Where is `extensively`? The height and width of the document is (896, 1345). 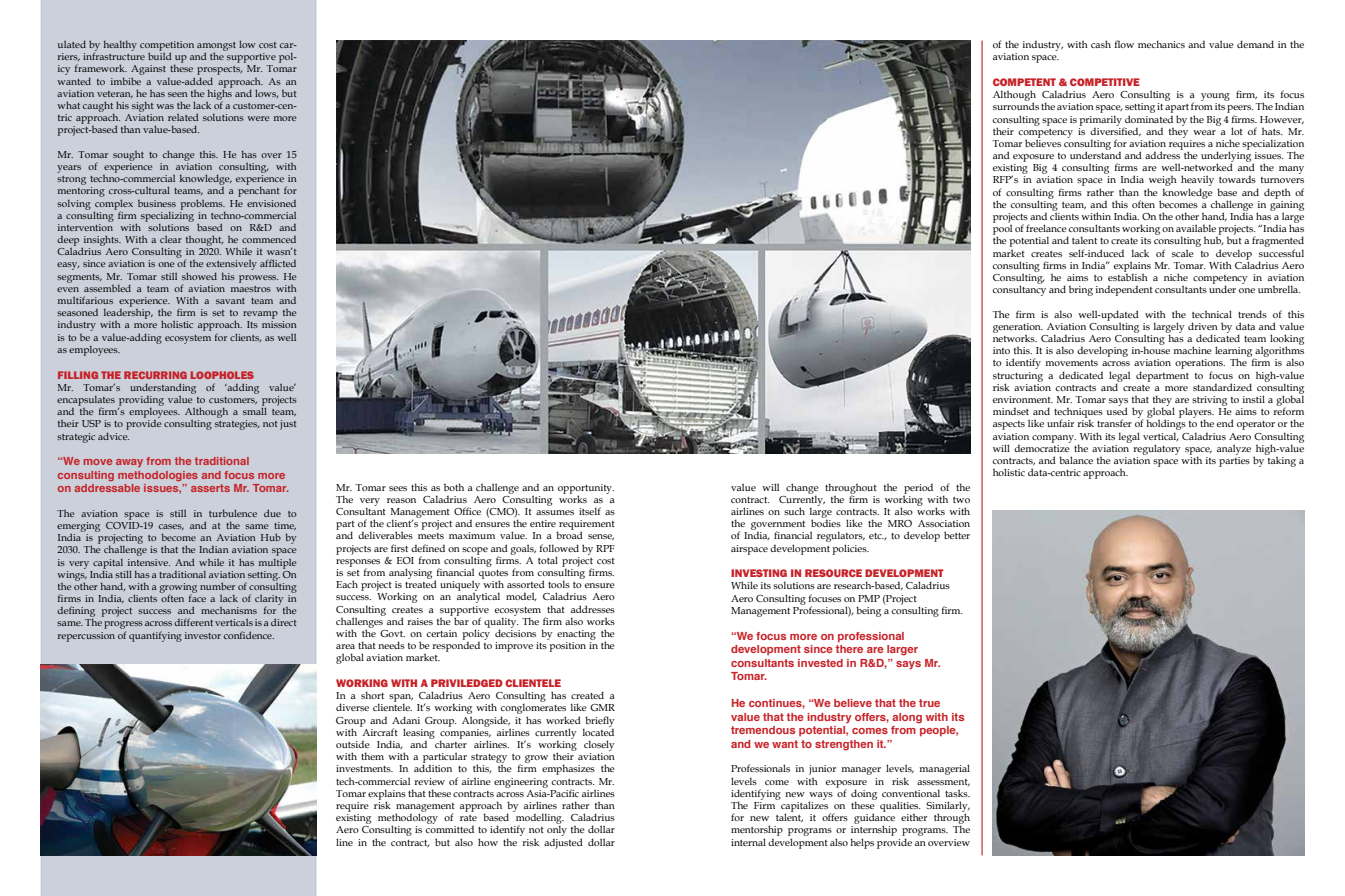
extensively is located at coordinates (231, 266).
